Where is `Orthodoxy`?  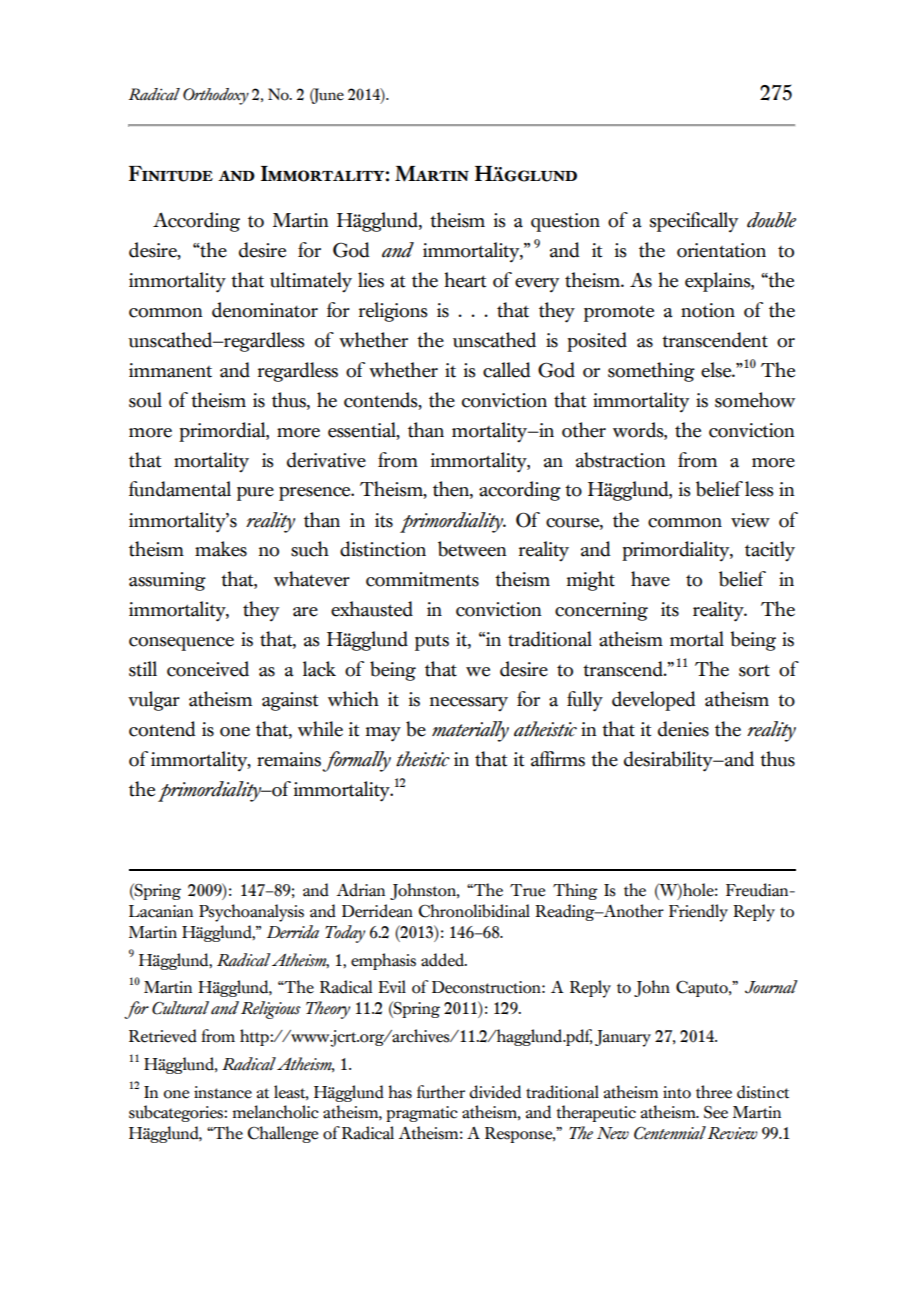
Orthodoxy is located at coordinates (216, 96).
